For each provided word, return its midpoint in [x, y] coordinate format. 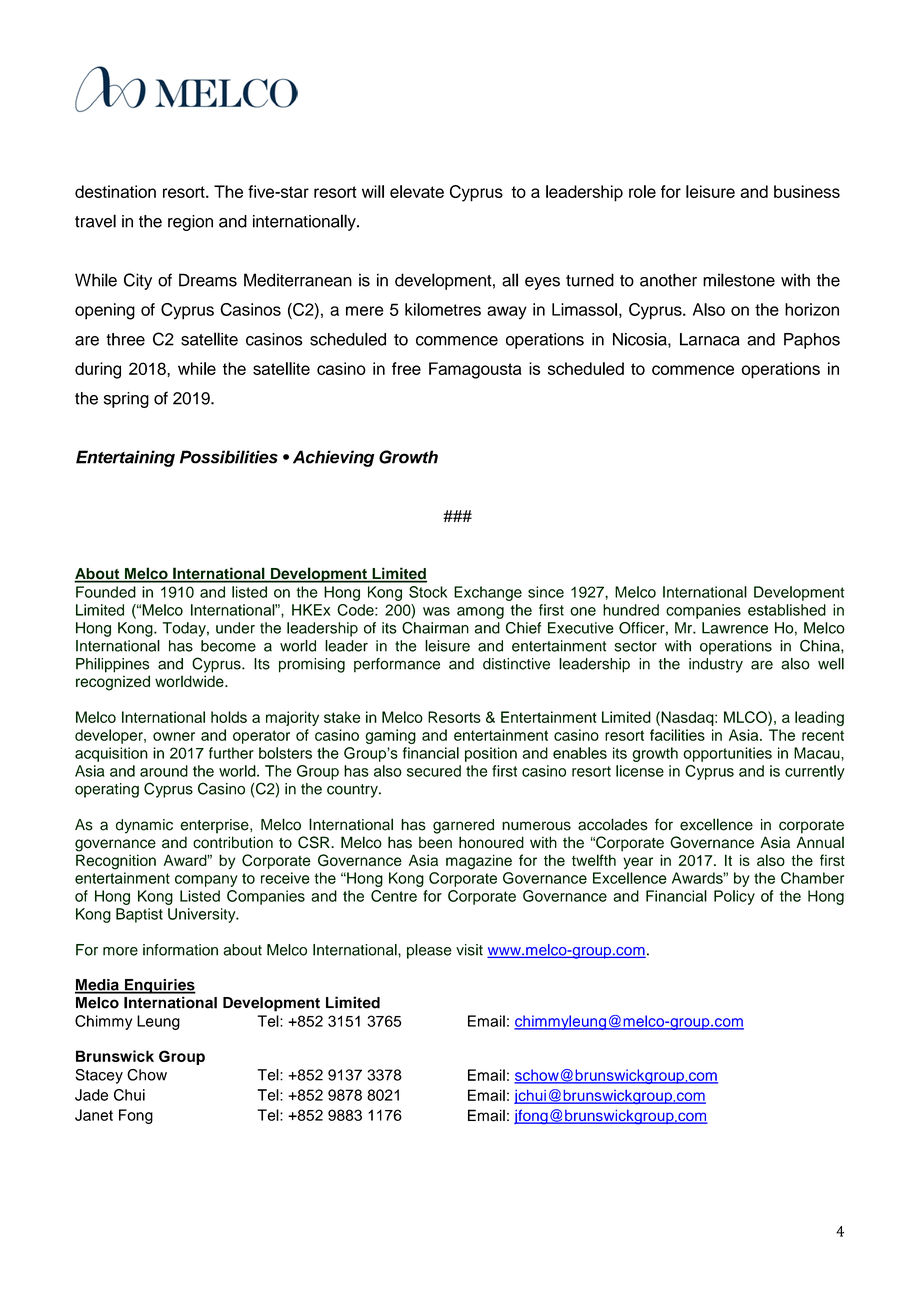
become [228, 646]
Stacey [99, 1076]
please [429, 951]
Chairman [435, 628]
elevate [417, 191]
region [190, 223]
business [807, 191]
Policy [734, 897]
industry [716, 665]
